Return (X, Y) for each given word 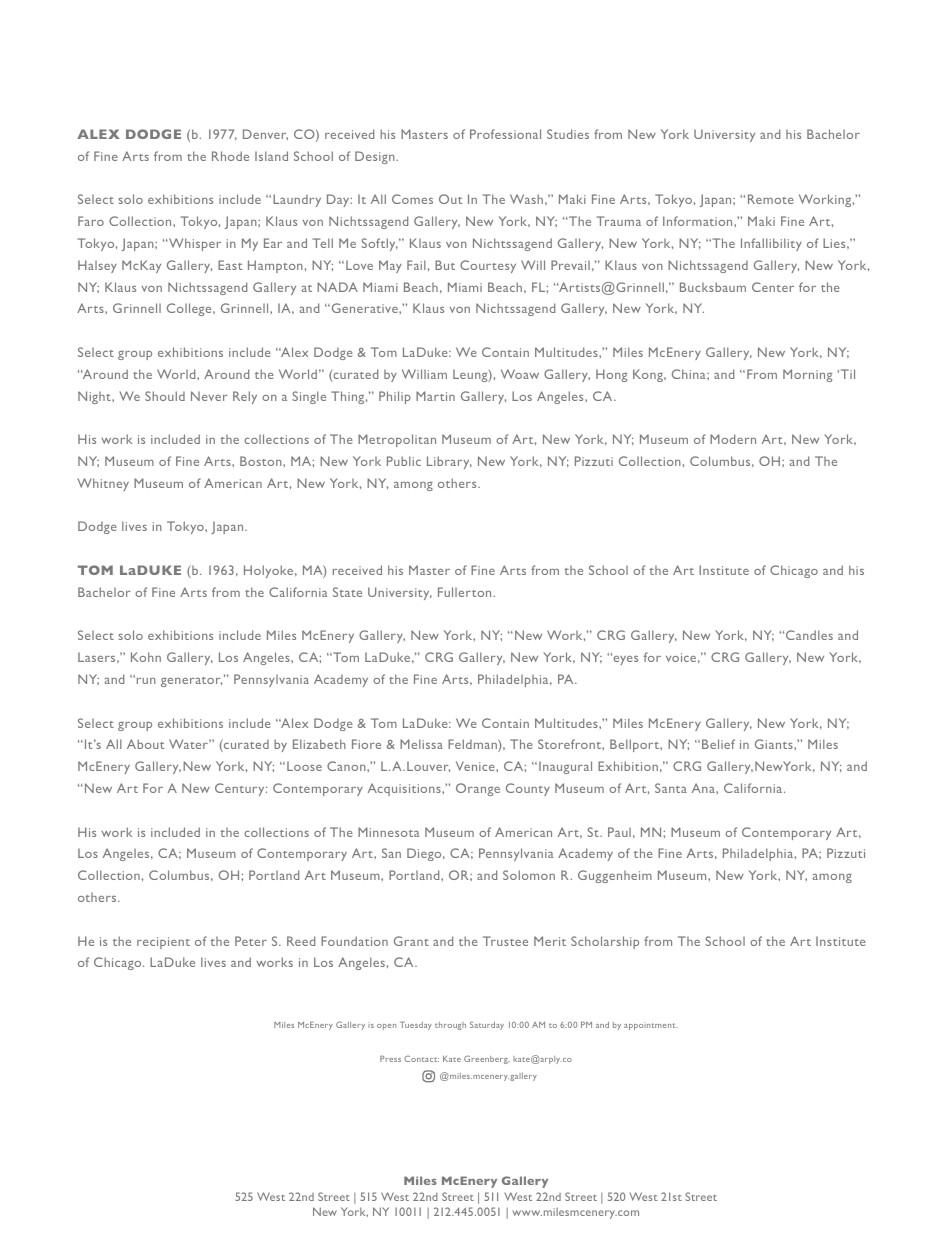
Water (189, 744)
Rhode (230, 156)
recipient (163, 943)
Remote (771, 199)
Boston (262, 461)
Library (449, 462)
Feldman (473, 745)
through (450, 1026)
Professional (505, 134)
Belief (718, 744)
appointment (651, 1026)
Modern (733, 439)
